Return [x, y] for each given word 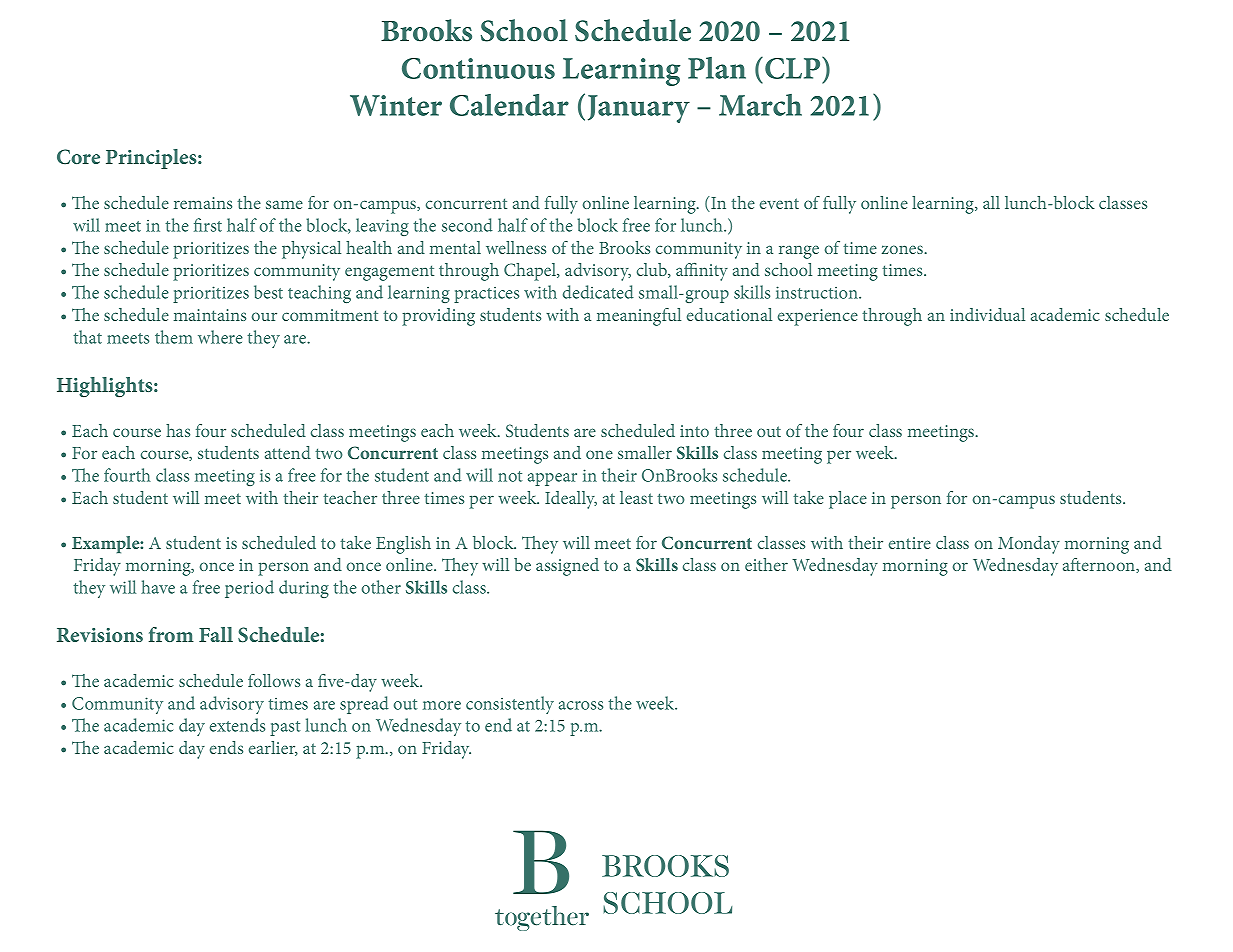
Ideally [571, 500]
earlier [273, 748]
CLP [794, 68]
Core [78, 156]
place [848, 500]
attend [288, 452]
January [639, 109]
